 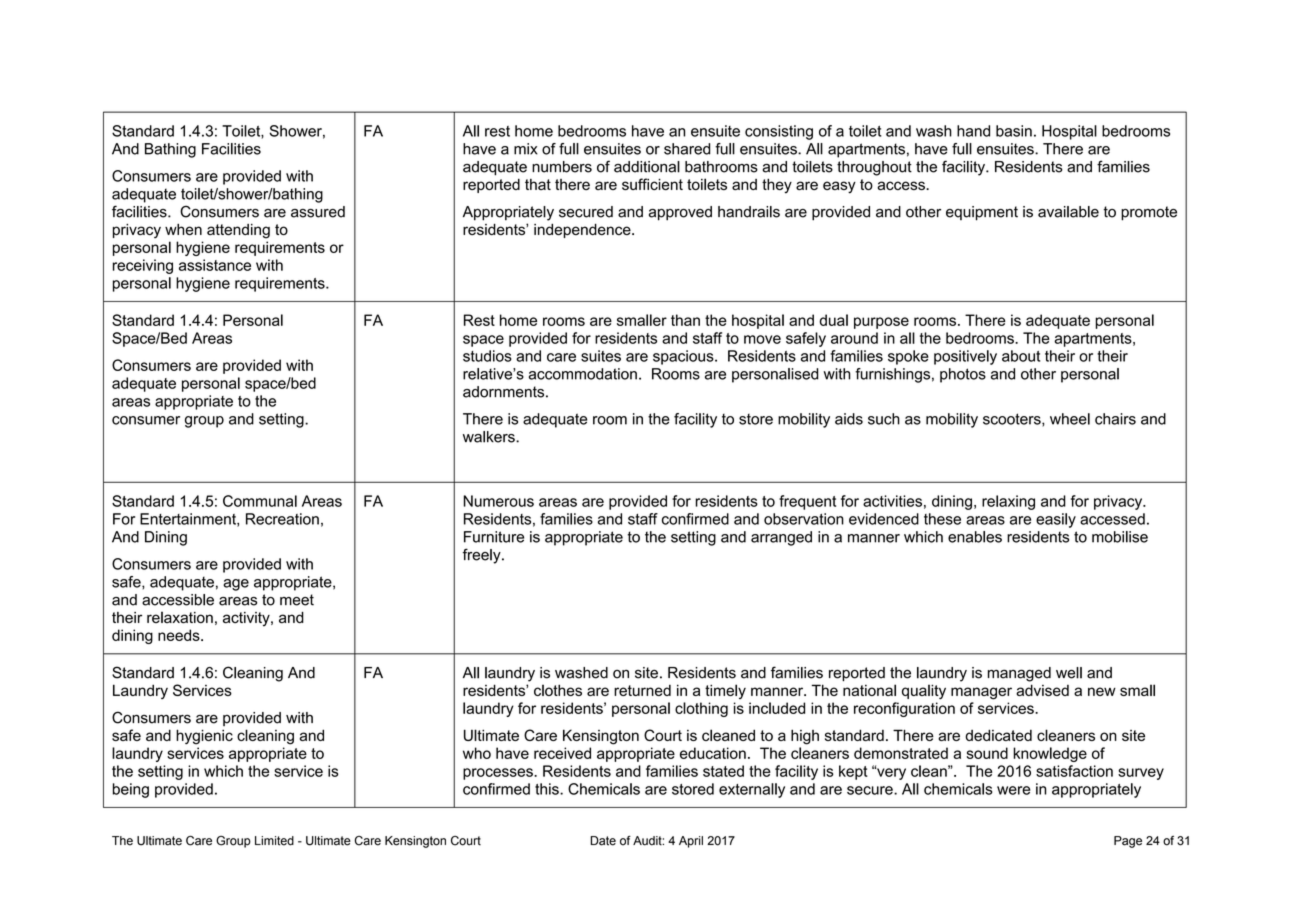 What do you see at coordinates (1014, 131) in the page?
I see `basin` at bounding box center [1014, 131].
